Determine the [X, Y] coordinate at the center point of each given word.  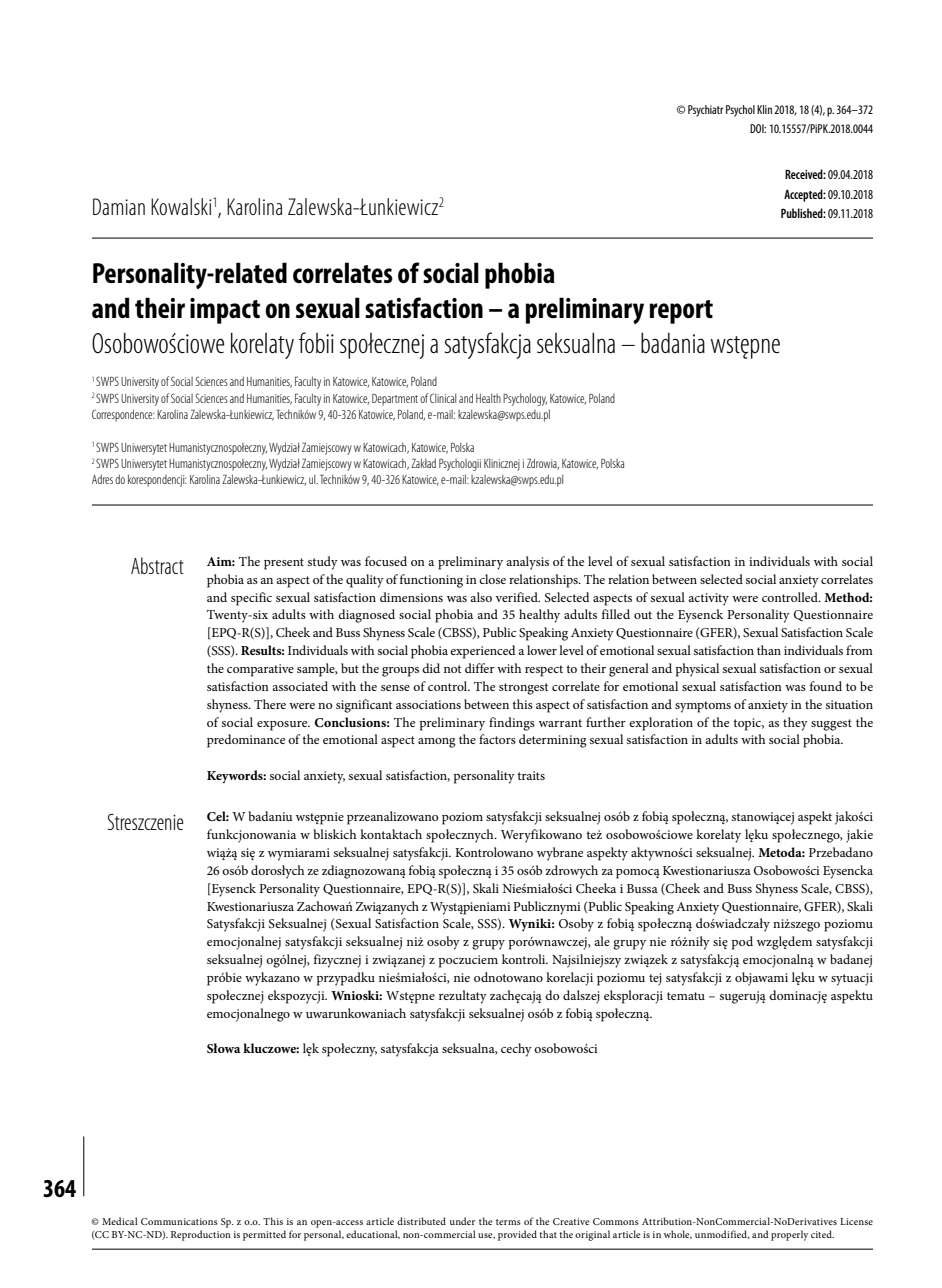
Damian [119, 206]
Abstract [157, 565]
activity [708, 599]
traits [531, 775]
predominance [246, 741]
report [681, 312]
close [492, 579]
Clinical [443, 398]
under [462, 1221]
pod [742, 943]
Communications [179, 1221]
